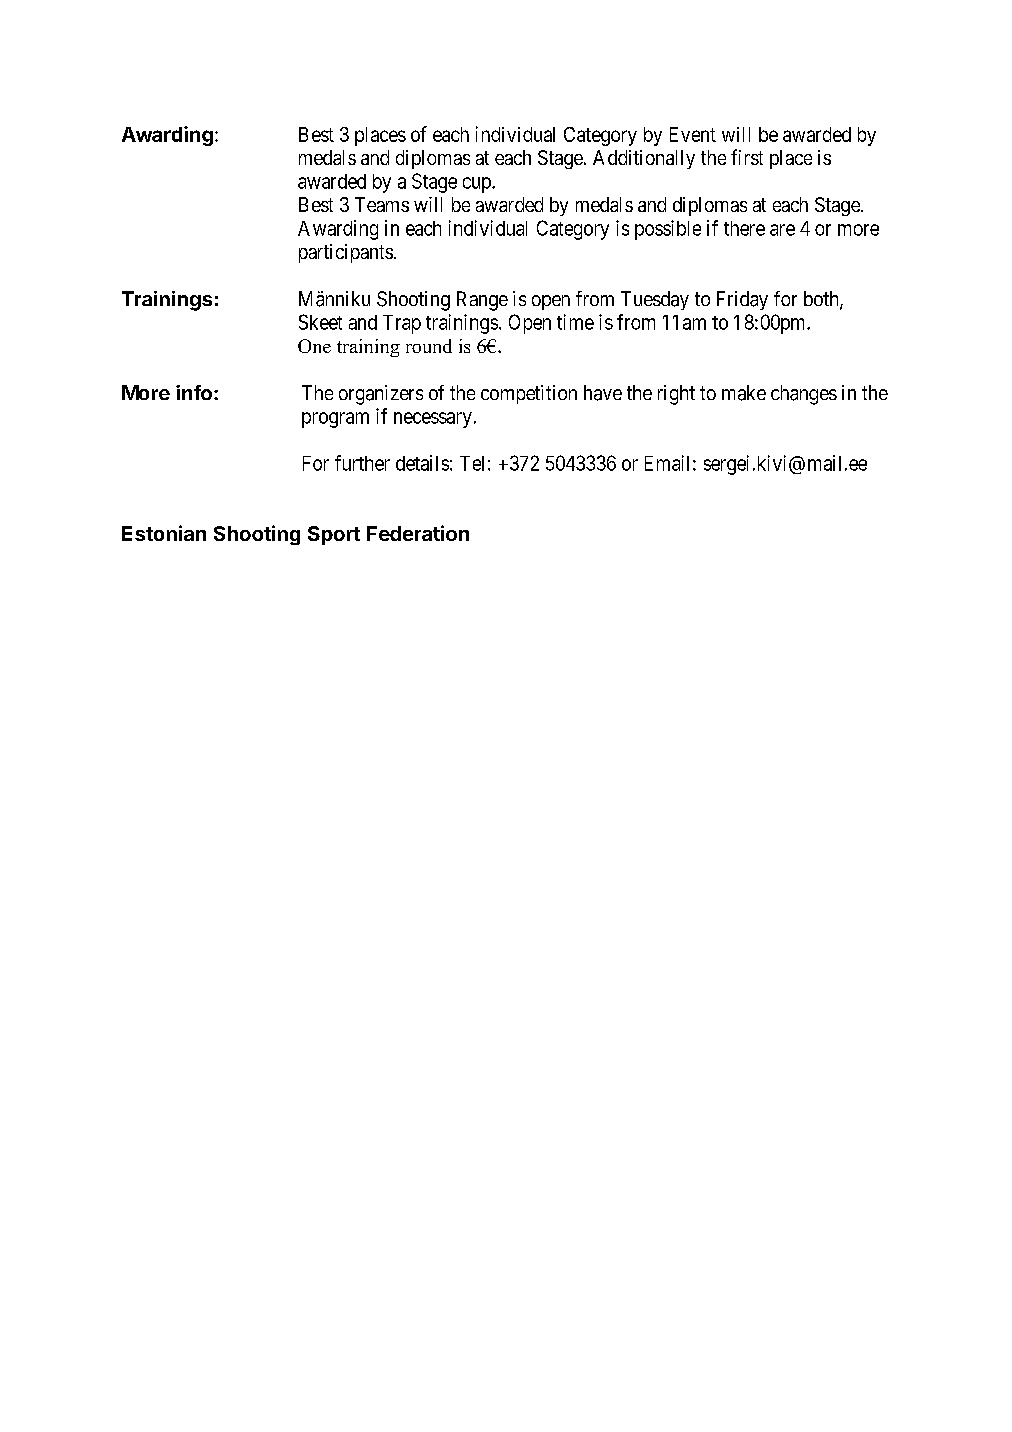 Image resolution: width=1012 pixels, height=1432 pixels. I want to click on Friday, so click(742, 300).
